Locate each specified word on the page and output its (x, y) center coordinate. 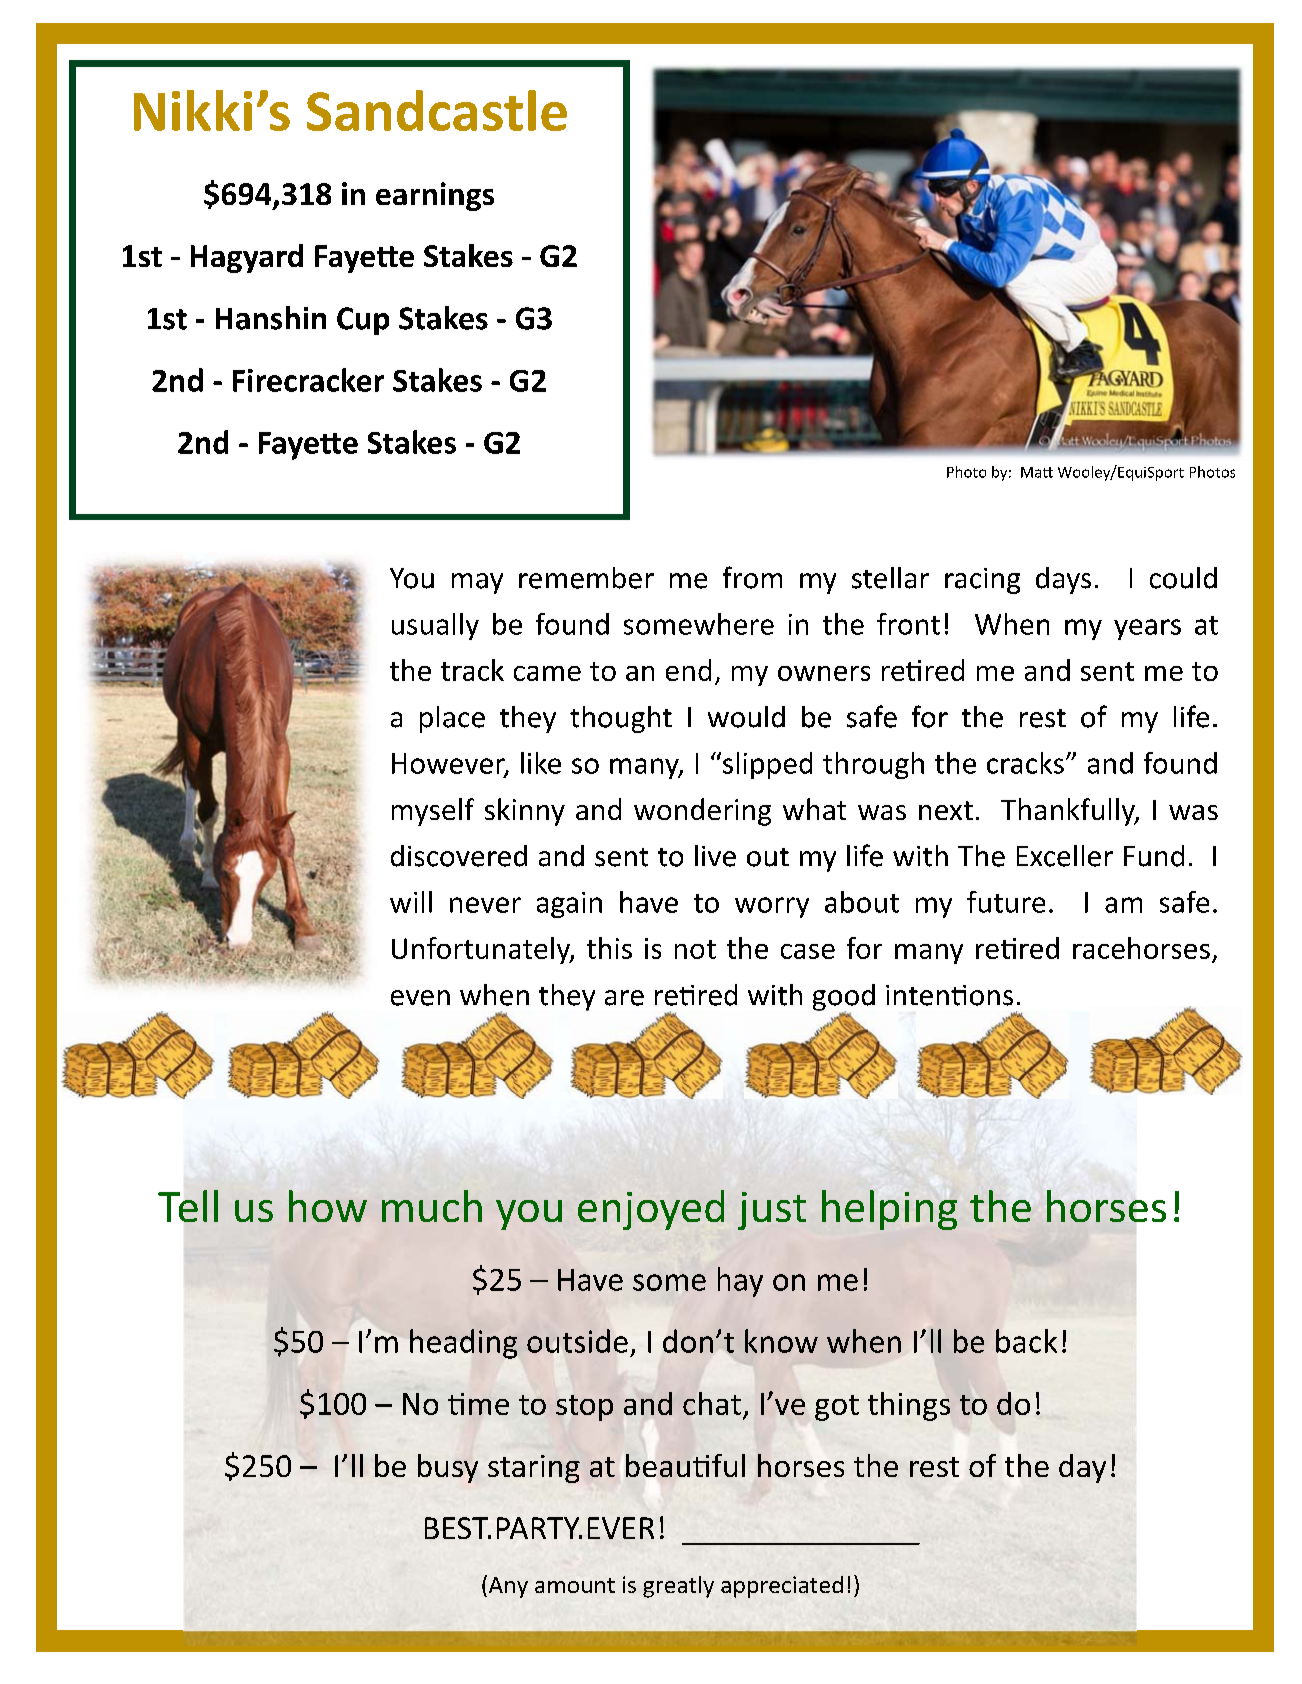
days (1063, 580)
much (432, 1206)
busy (448, 1468)
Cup (363, 321)
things (909, 1406)
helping (889, 1210)
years (1147, 629)
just (772, 1211)
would (746, 717)
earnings (435, 196)
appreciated (782, 1587)
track (472, 670)
